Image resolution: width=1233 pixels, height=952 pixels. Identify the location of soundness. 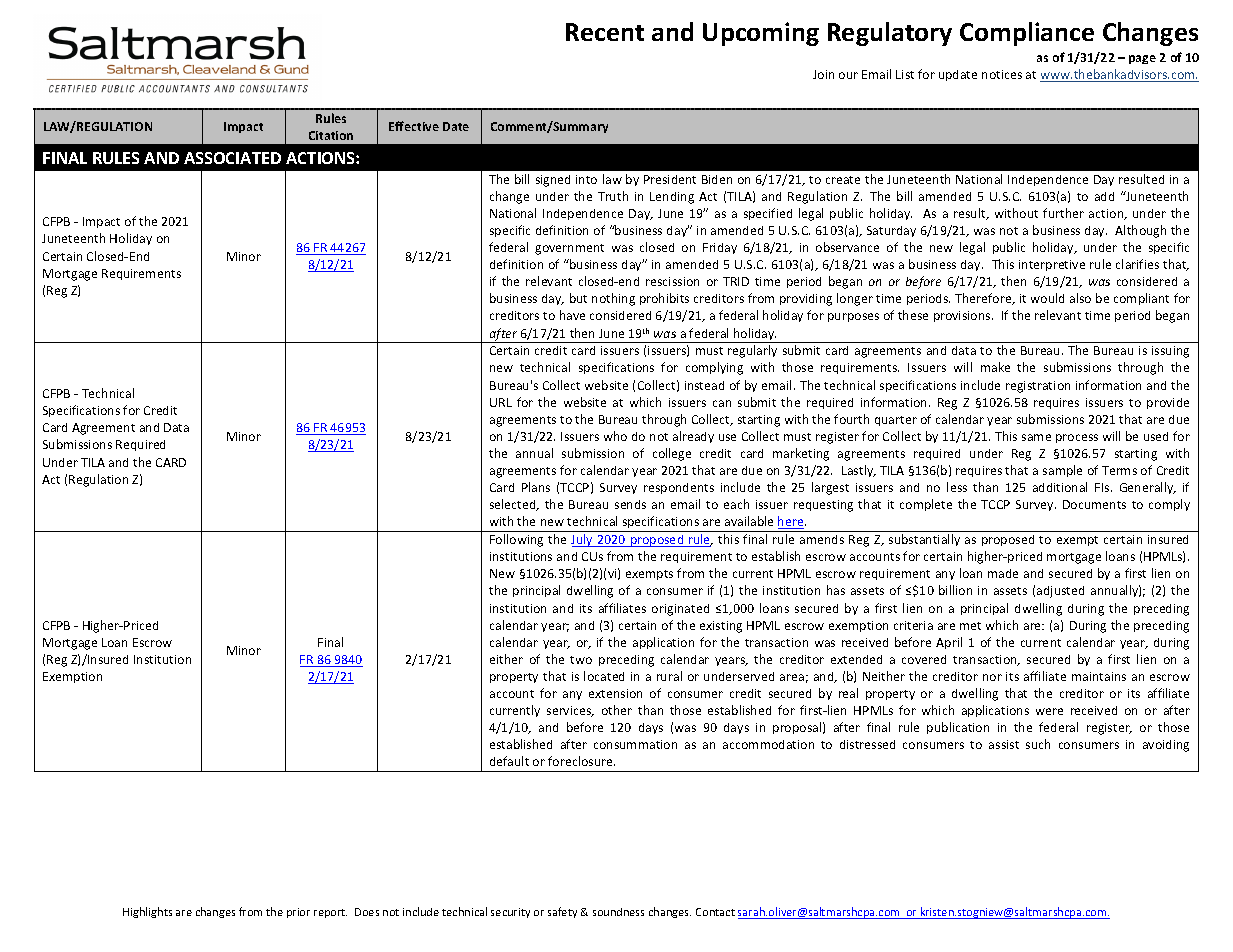
(618, 912).
